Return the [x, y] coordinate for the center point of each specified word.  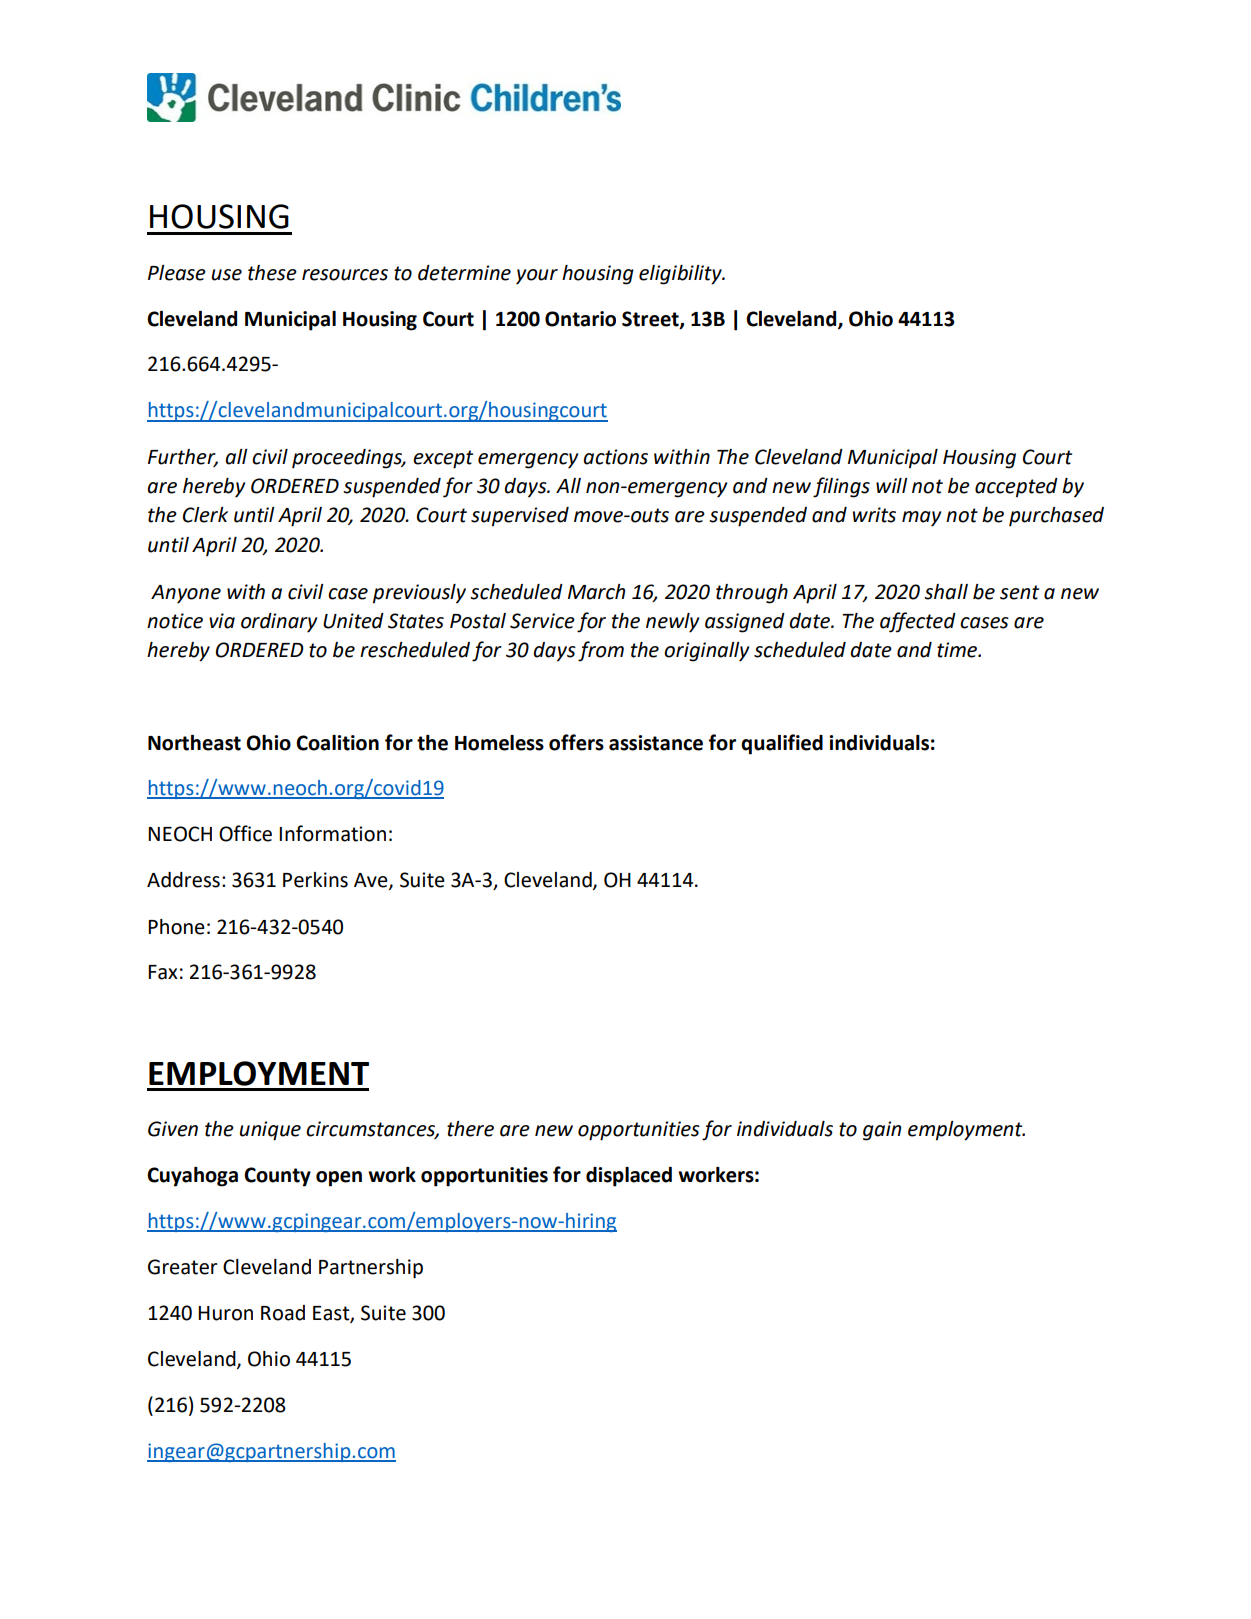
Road [283, 1313]
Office [245, 833]
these [272, 273]
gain [882, 1131]
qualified [782, 744]
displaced [629, 1177]
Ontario [580, 319]
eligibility [681, 275]
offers [576, 742]
